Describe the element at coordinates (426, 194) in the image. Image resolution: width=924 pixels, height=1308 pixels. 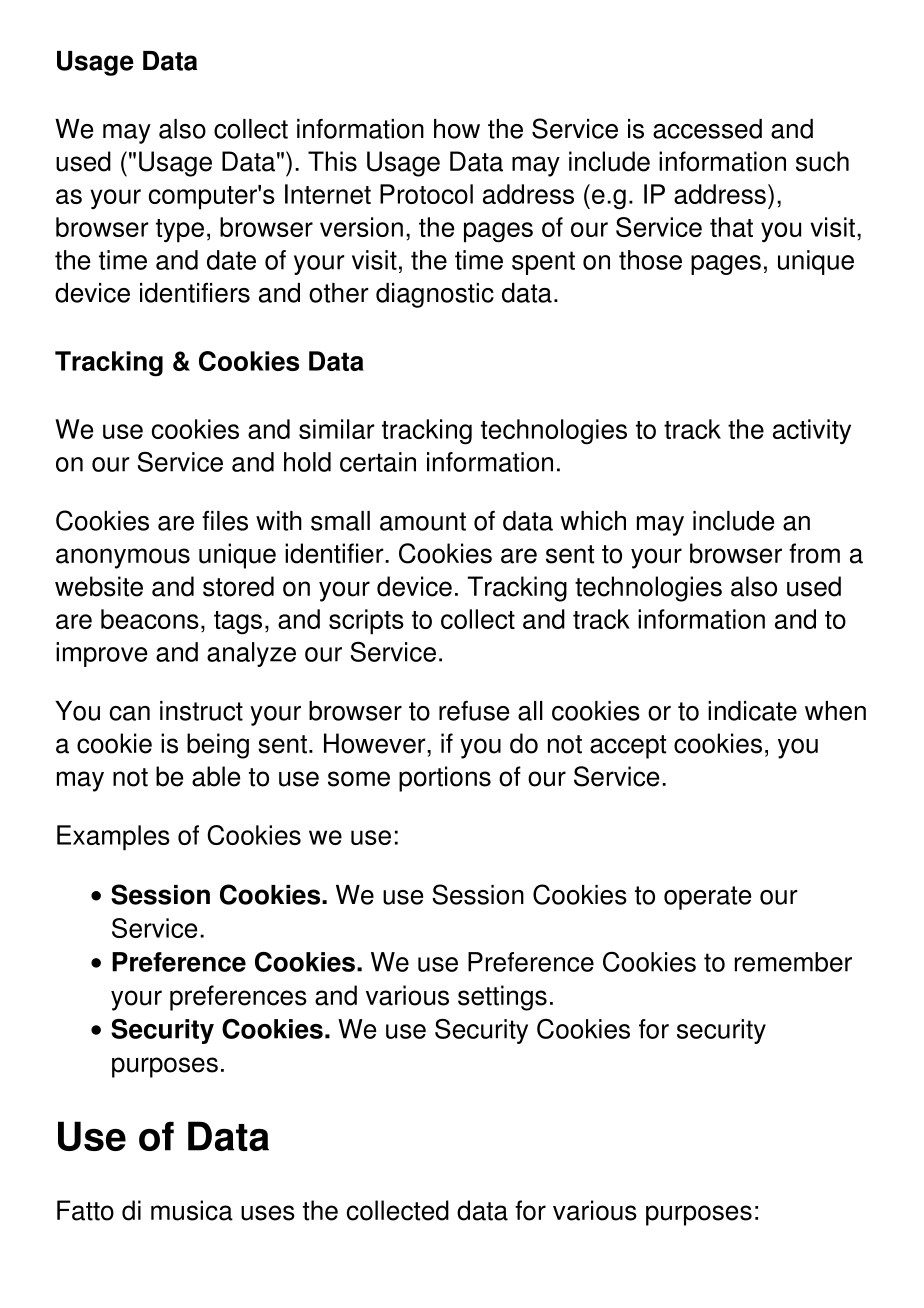
I see `Protocol` at that location.
